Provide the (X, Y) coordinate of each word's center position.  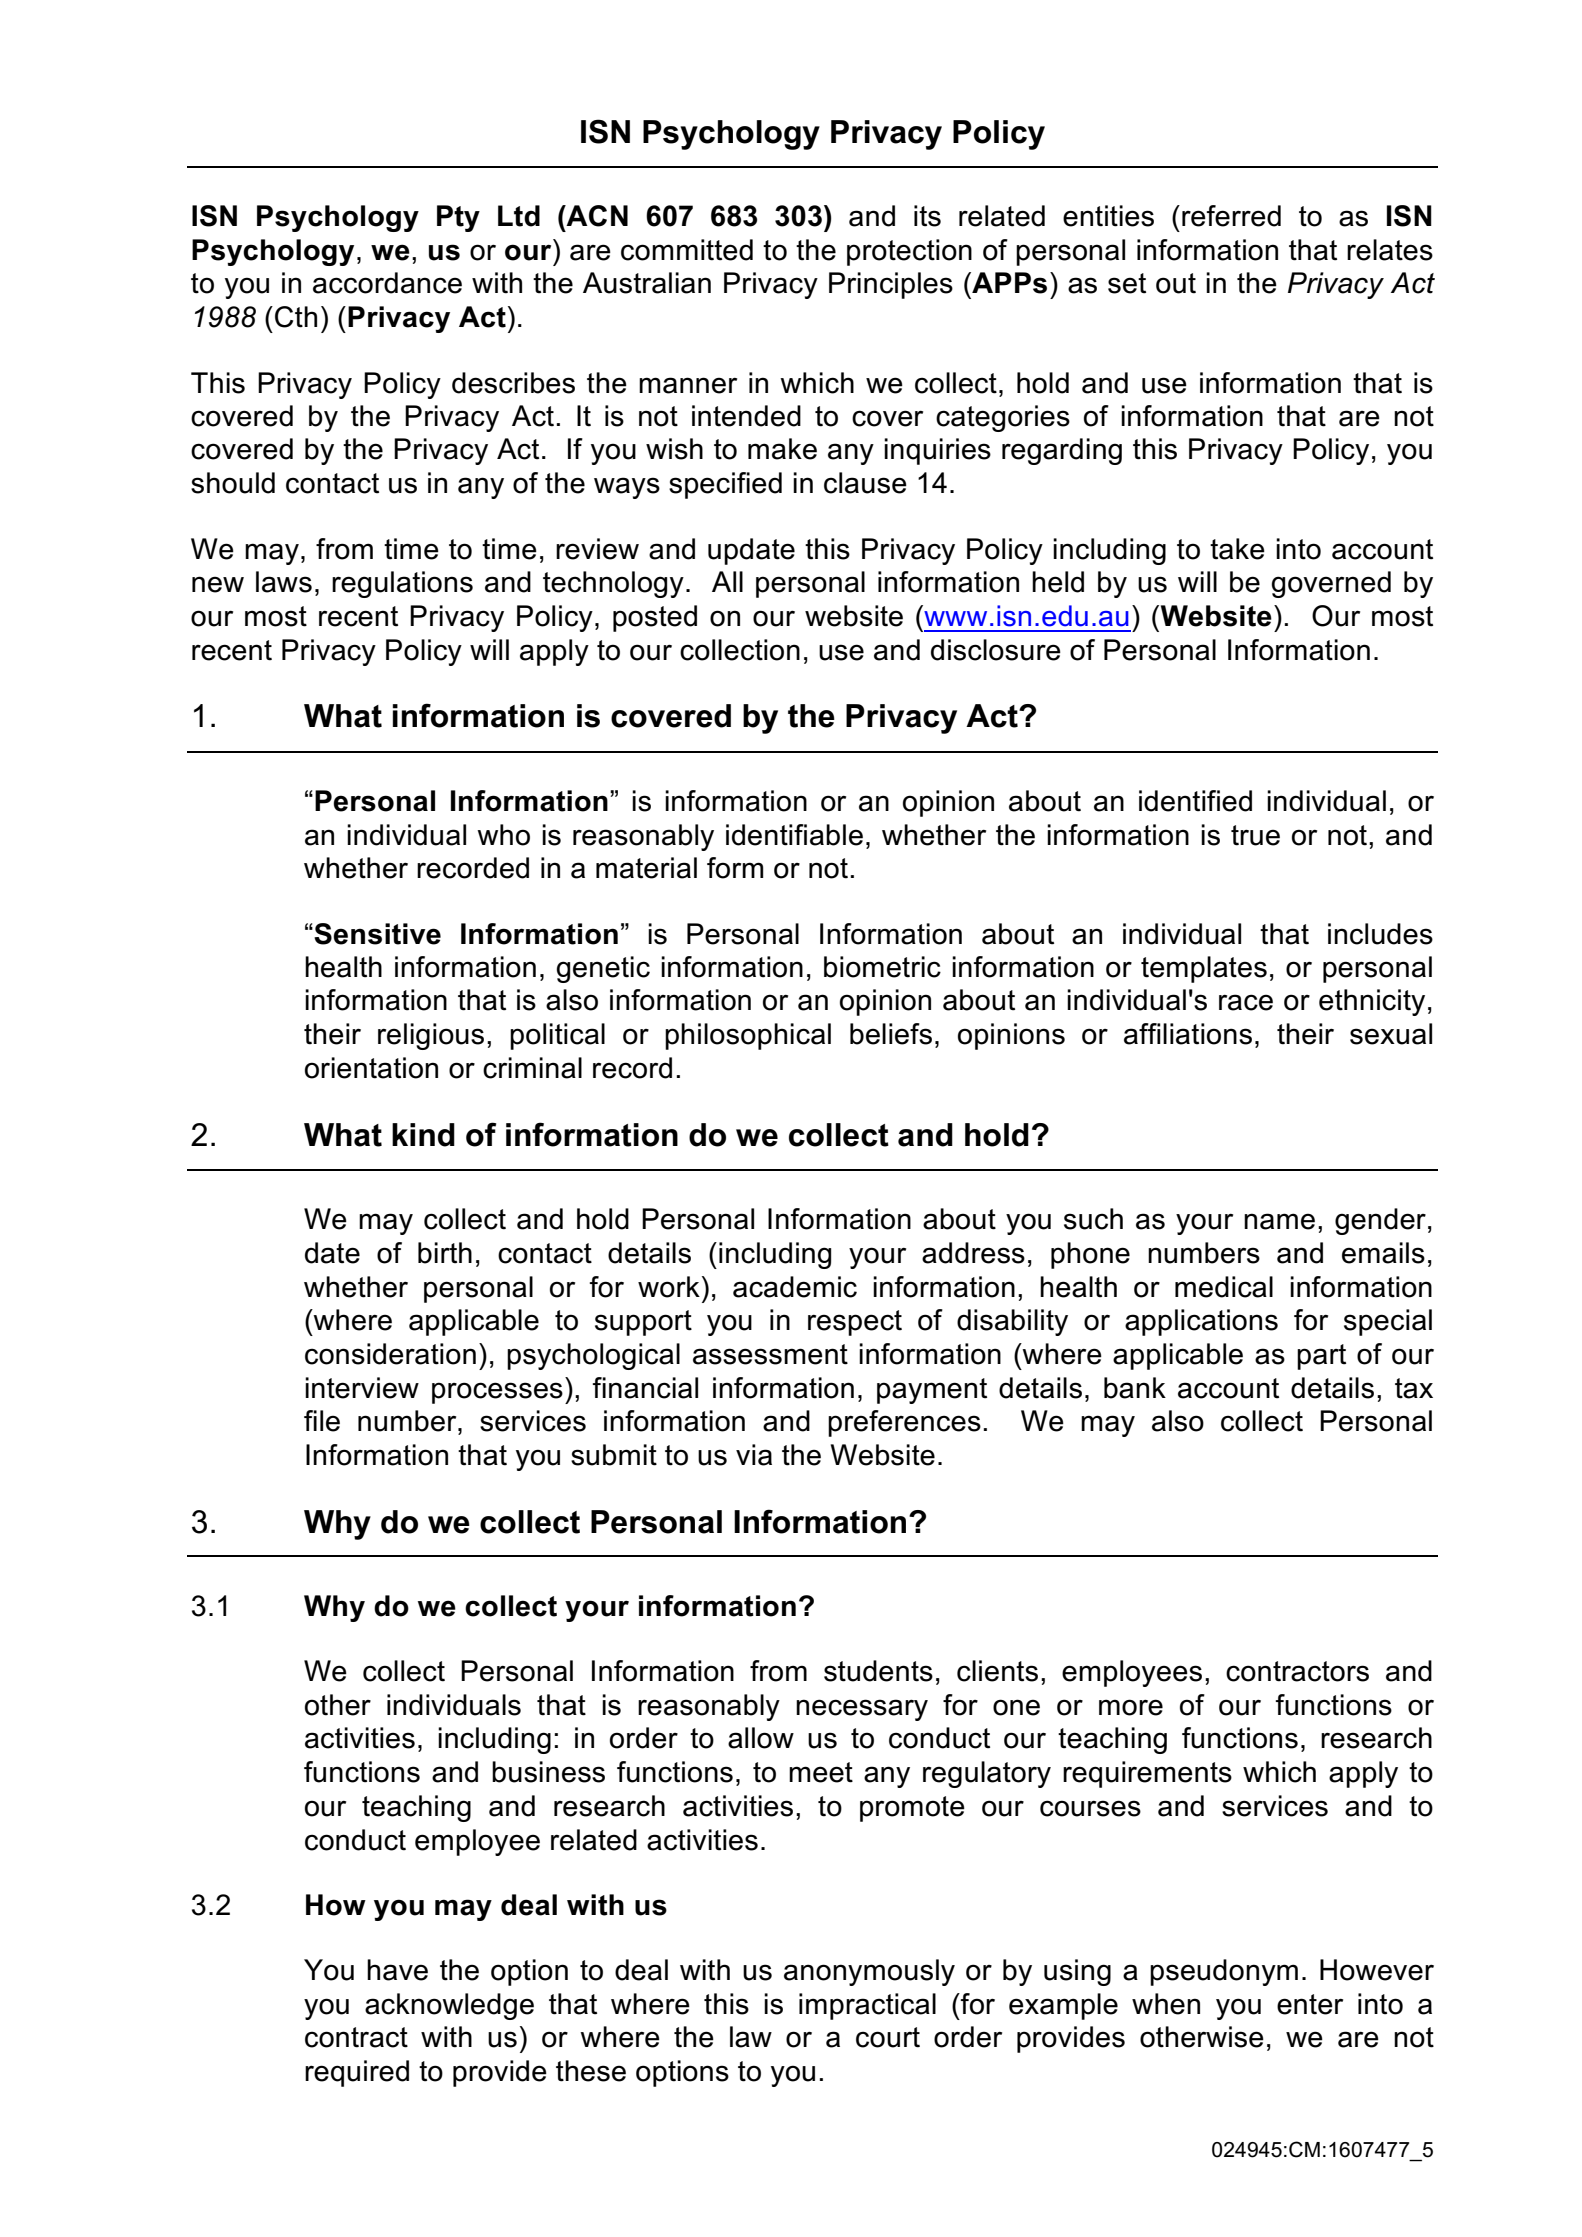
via (754, 1455)
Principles (891, 285)
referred (1231, 216)
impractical (867, 2006)
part (1321, 1357)
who (503, 835)
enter (1310, 2004)
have (397, 1970)
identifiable (794, 835)
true (1255, 835)
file (322, 1421)
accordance (387, 283)
